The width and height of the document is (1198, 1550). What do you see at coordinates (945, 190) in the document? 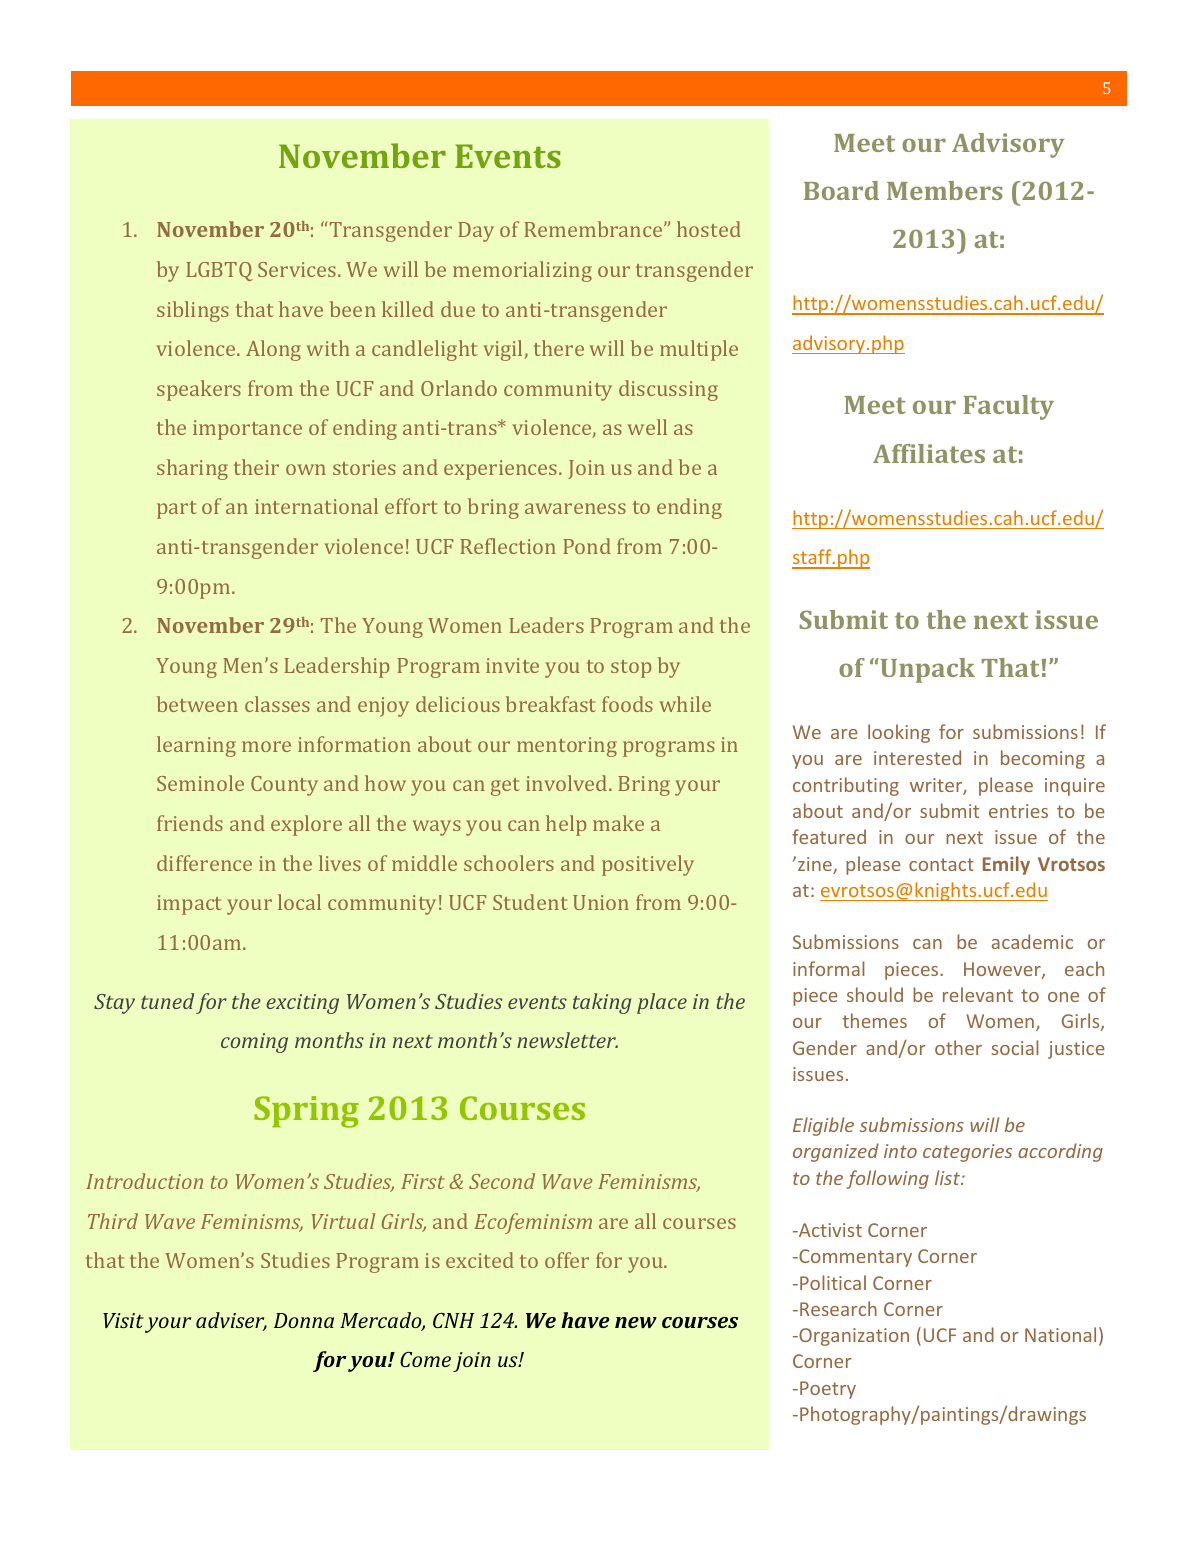
I see `Members` at bounding box center [945, 190].
